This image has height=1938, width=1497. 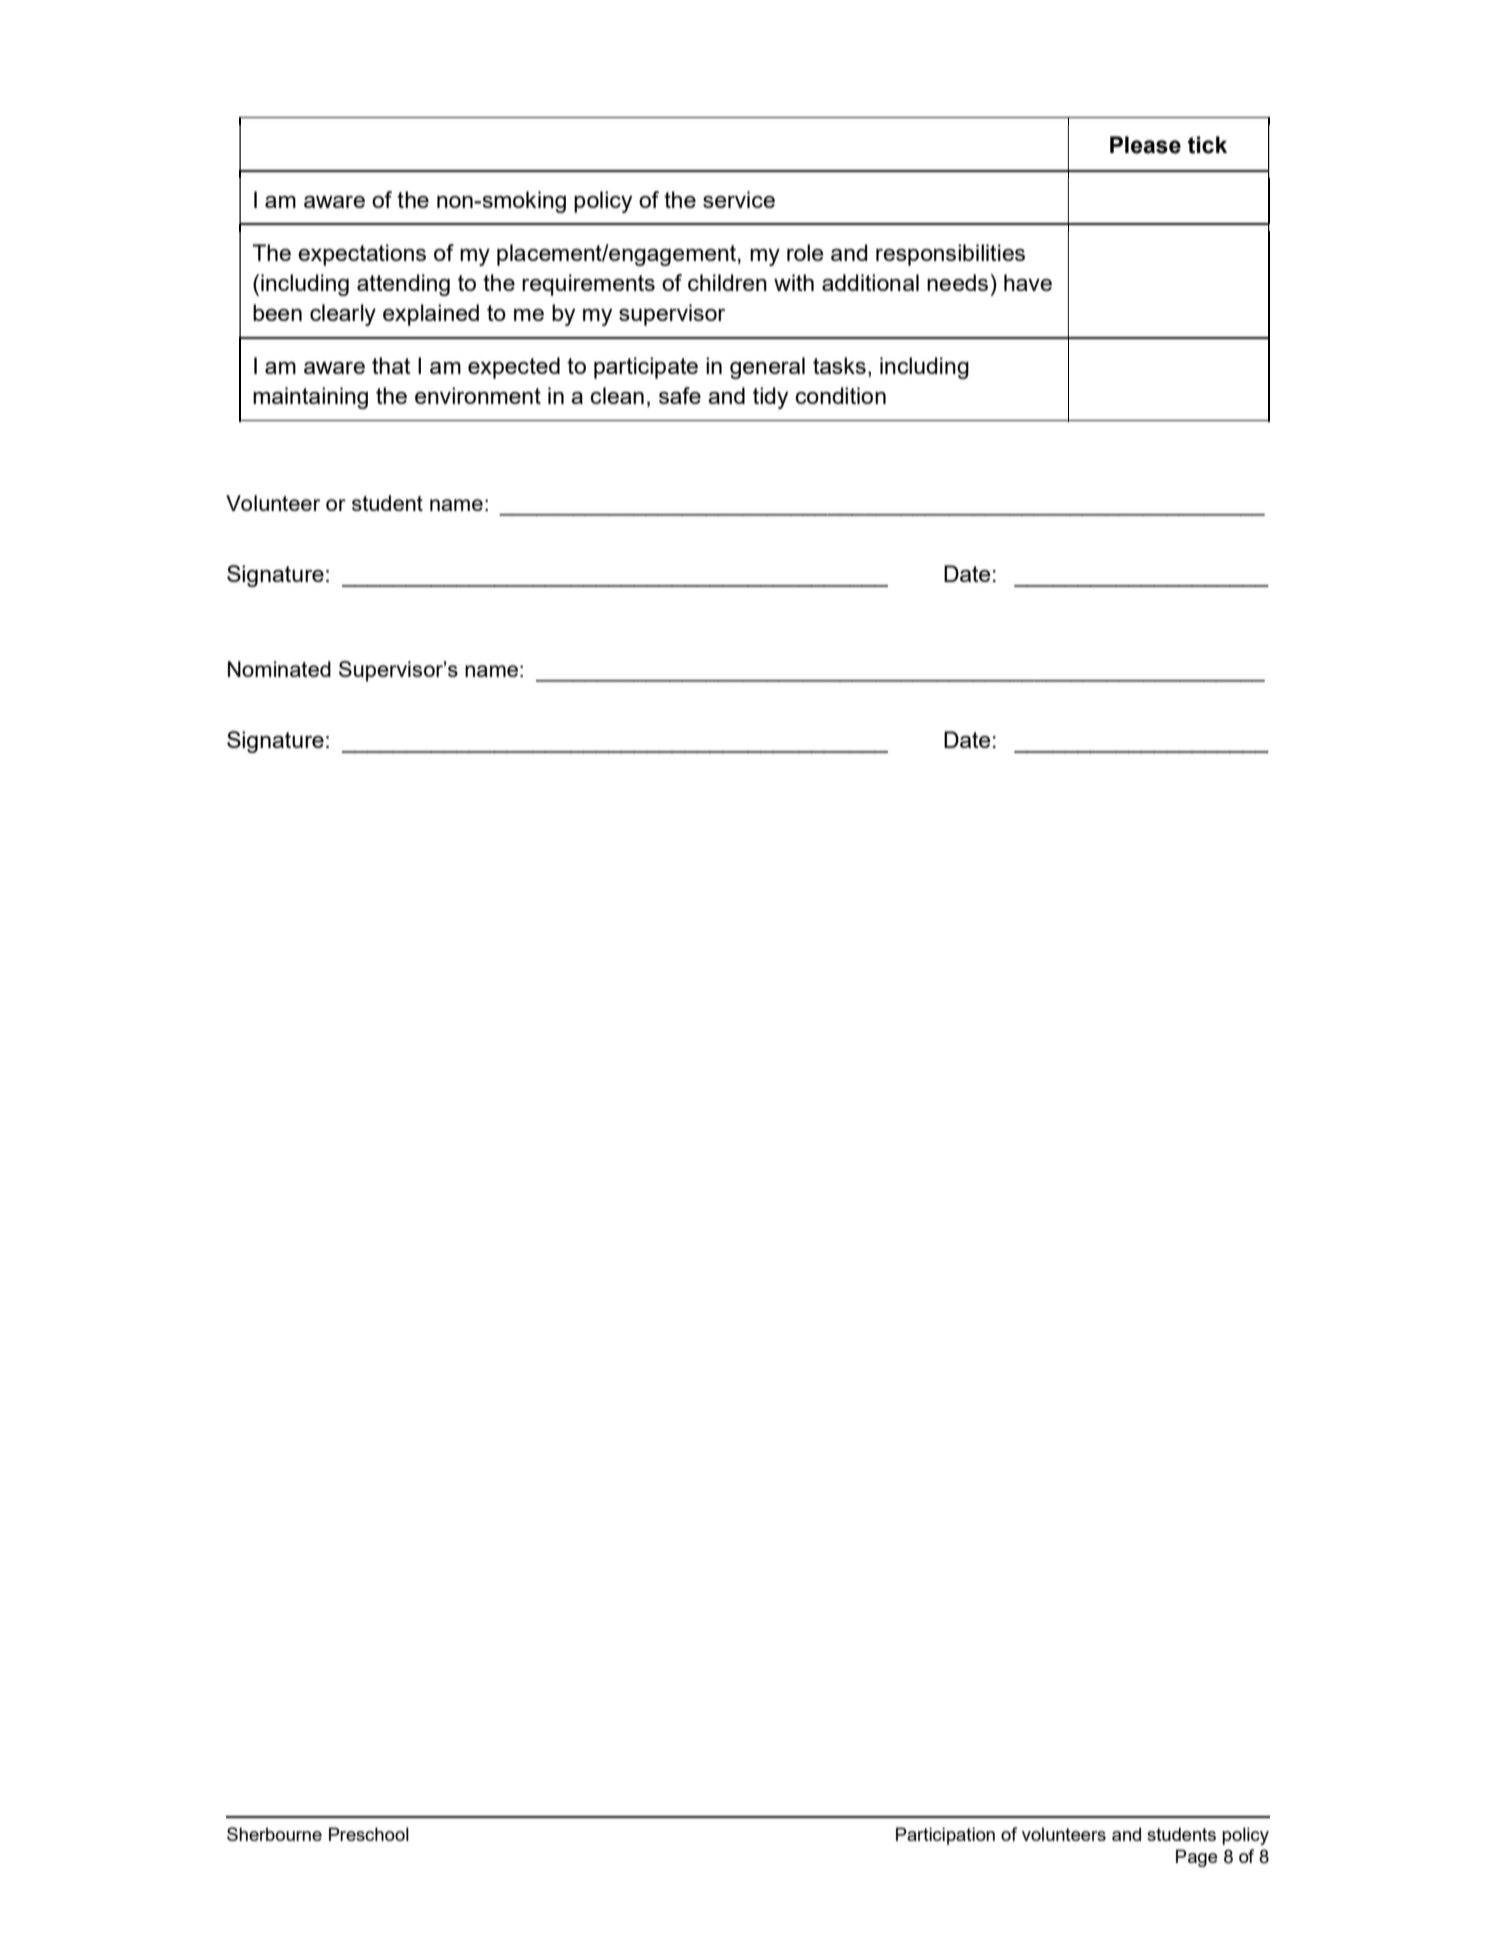 What do you see at coordinates (310, 398) in the image?
I see `maintaining` at bounding box center [310, 398].
